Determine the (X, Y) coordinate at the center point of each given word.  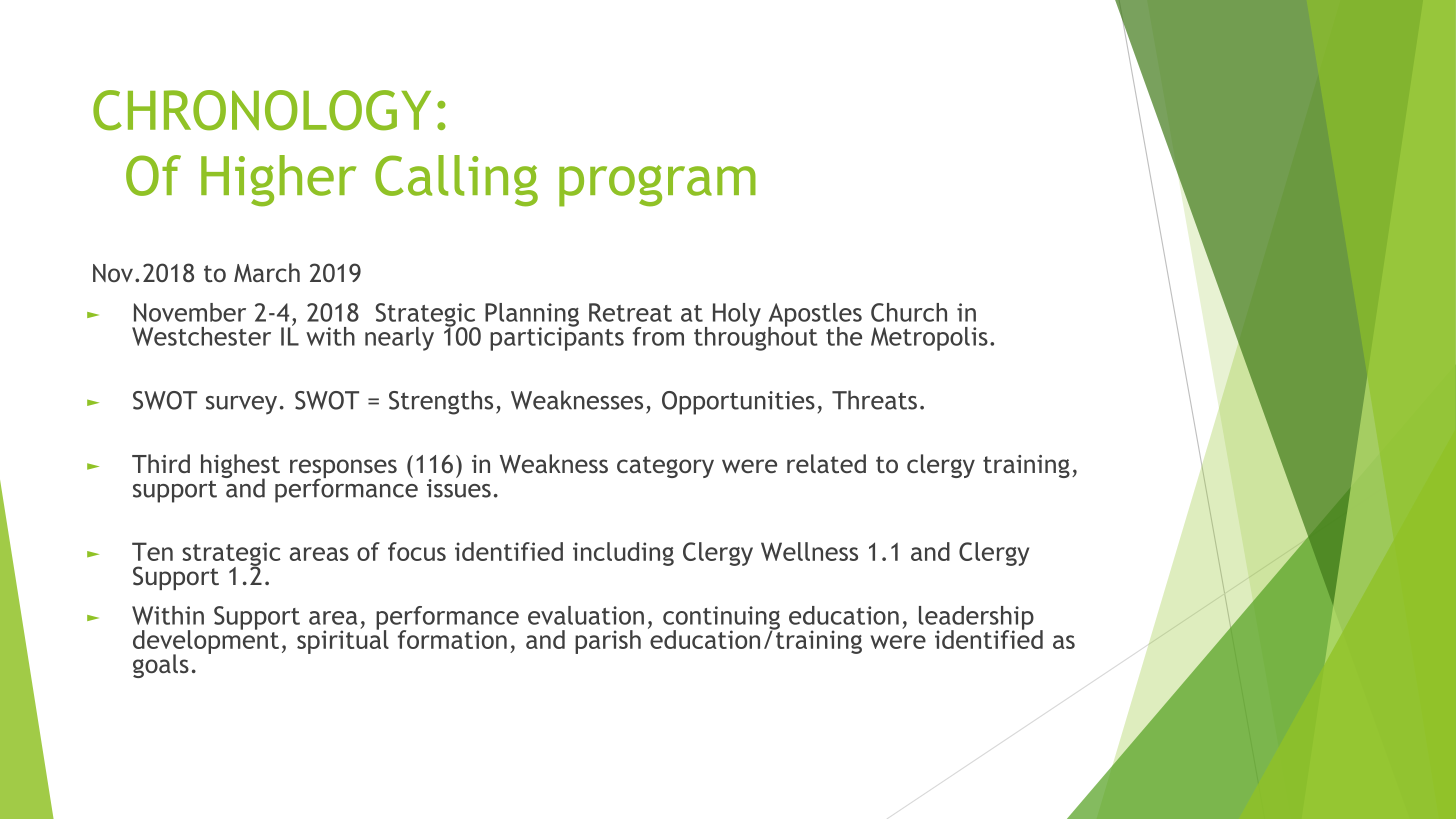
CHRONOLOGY (262, 110)
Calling (456, 181)
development (206, 641)
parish (608, 642)
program (657, 186)
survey (241, 405)
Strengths (441, 402)
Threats (874, 400)
